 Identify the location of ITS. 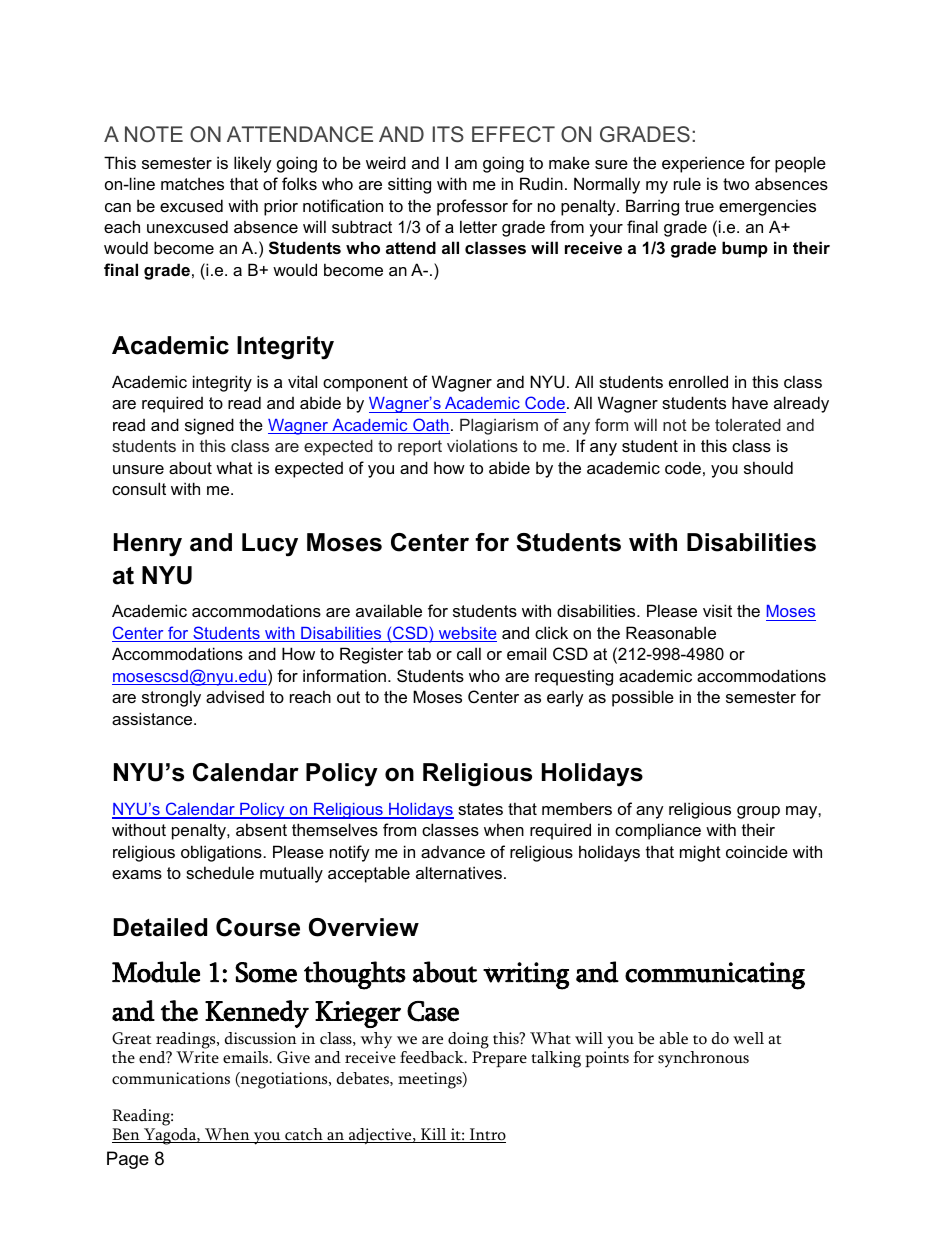
(448, 134).
